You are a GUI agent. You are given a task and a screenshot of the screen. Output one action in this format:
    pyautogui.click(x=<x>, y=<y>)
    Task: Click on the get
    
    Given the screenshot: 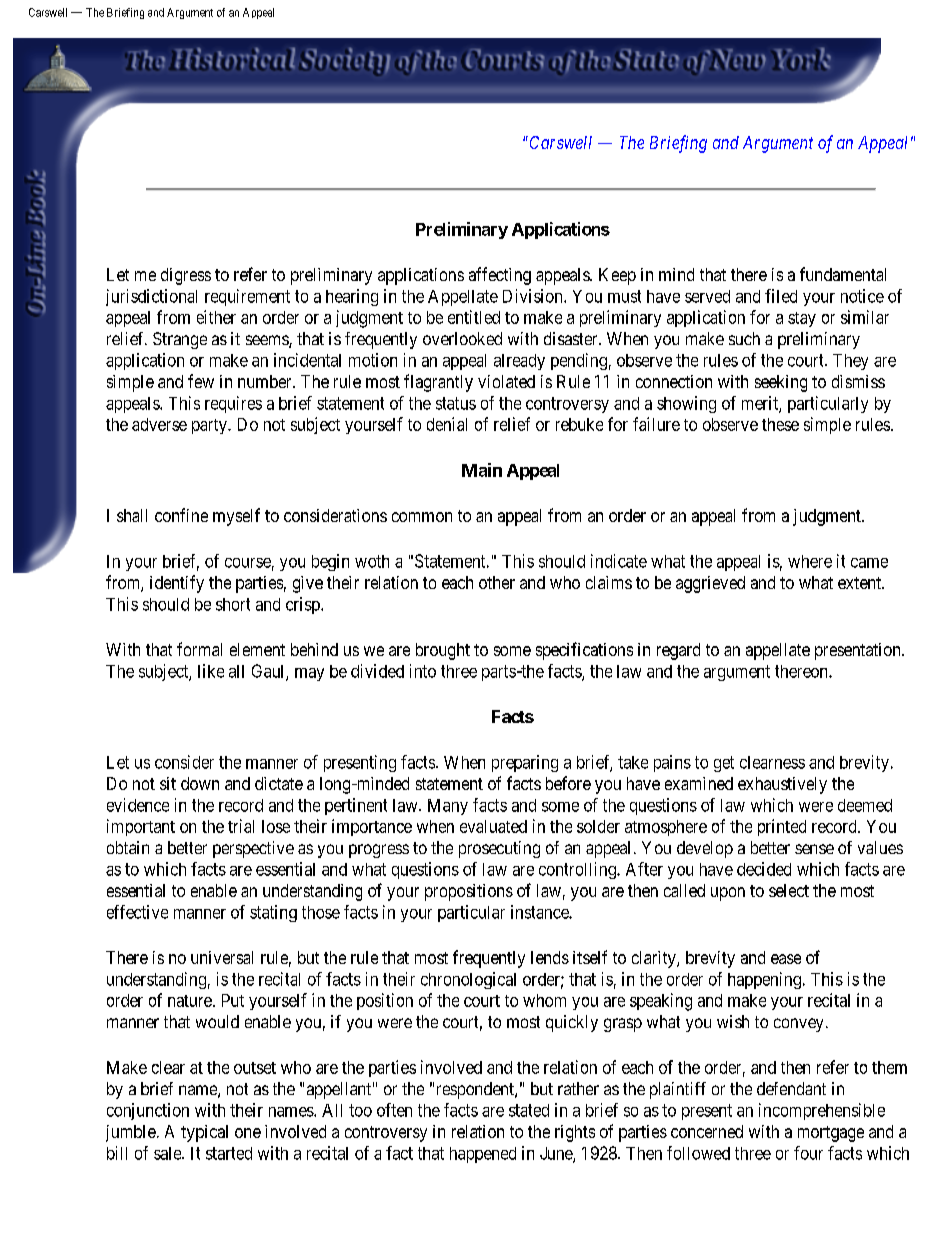 What is the action you would take?
    pyautogui.click(x=724, y=764)
